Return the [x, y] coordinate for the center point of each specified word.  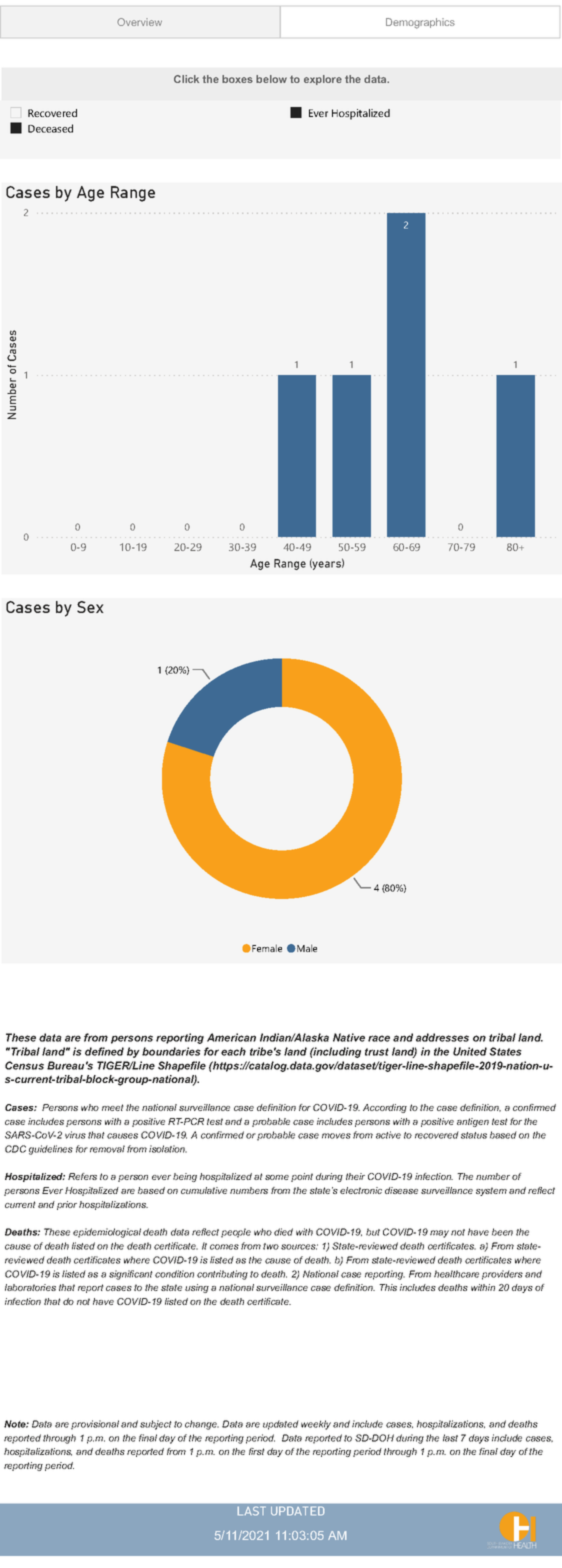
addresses [442, 1037]
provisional [95, 1425]
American [231, 1037]
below [271, 79]
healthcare [456, 1274]
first [257, 1451]
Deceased [50, 128]
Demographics [420, 23]
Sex [90, 607]
